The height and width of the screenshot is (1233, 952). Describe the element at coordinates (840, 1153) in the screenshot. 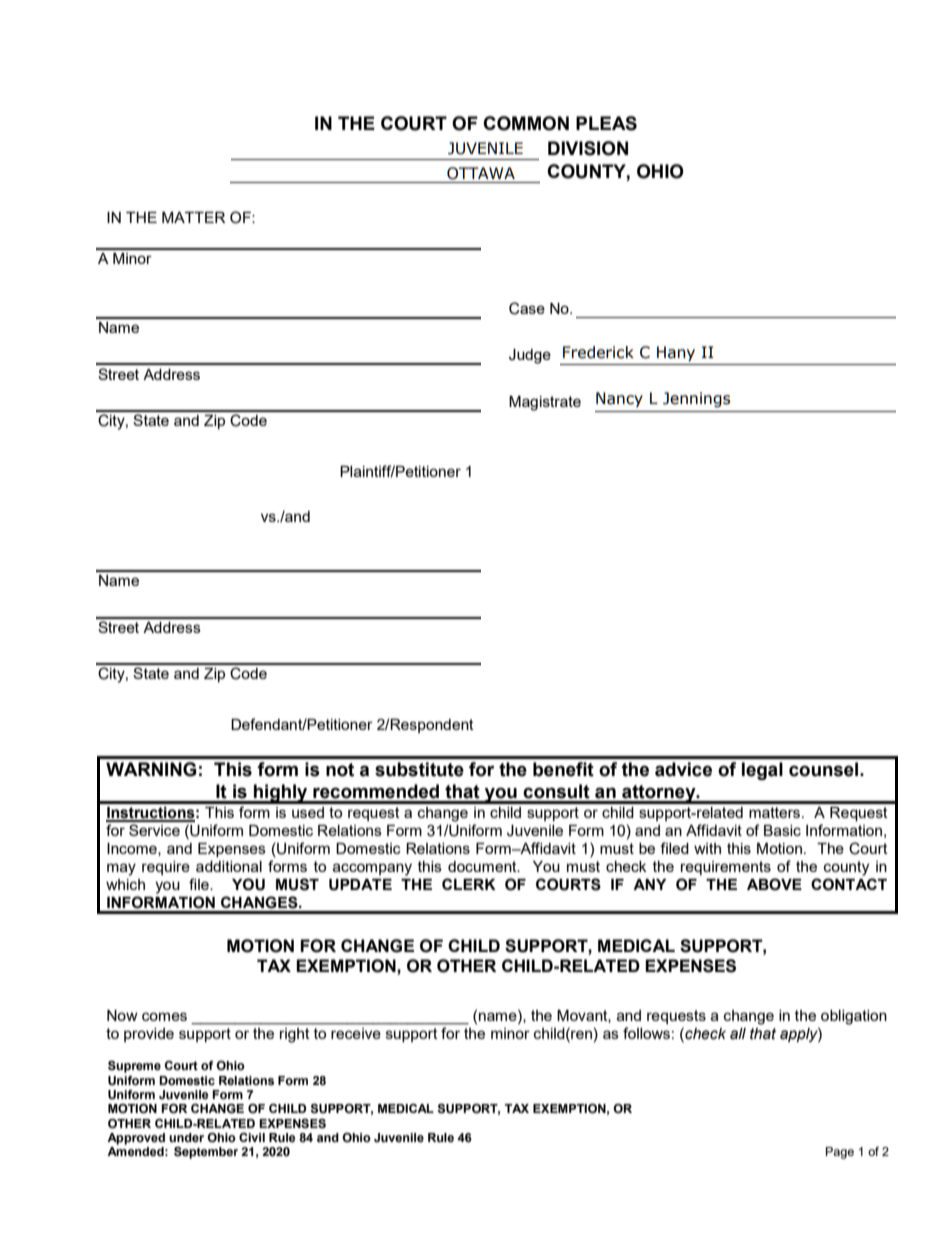

I see `Page` at that location.
